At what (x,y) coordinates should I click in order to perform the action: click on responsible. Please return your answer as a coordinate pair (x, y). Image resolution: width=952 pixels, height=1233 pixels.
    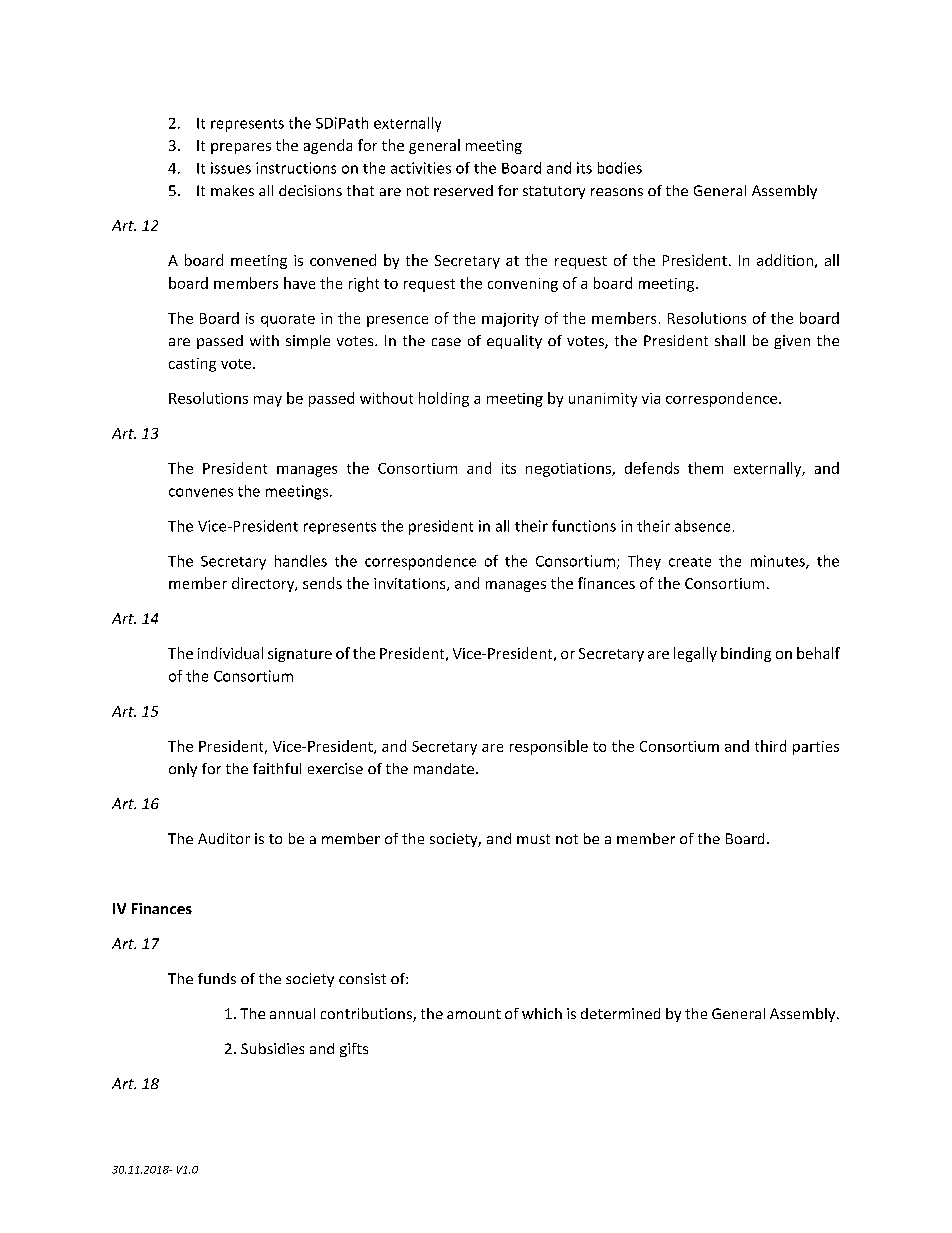
    Looking at the image, I should click on (549, 747).
